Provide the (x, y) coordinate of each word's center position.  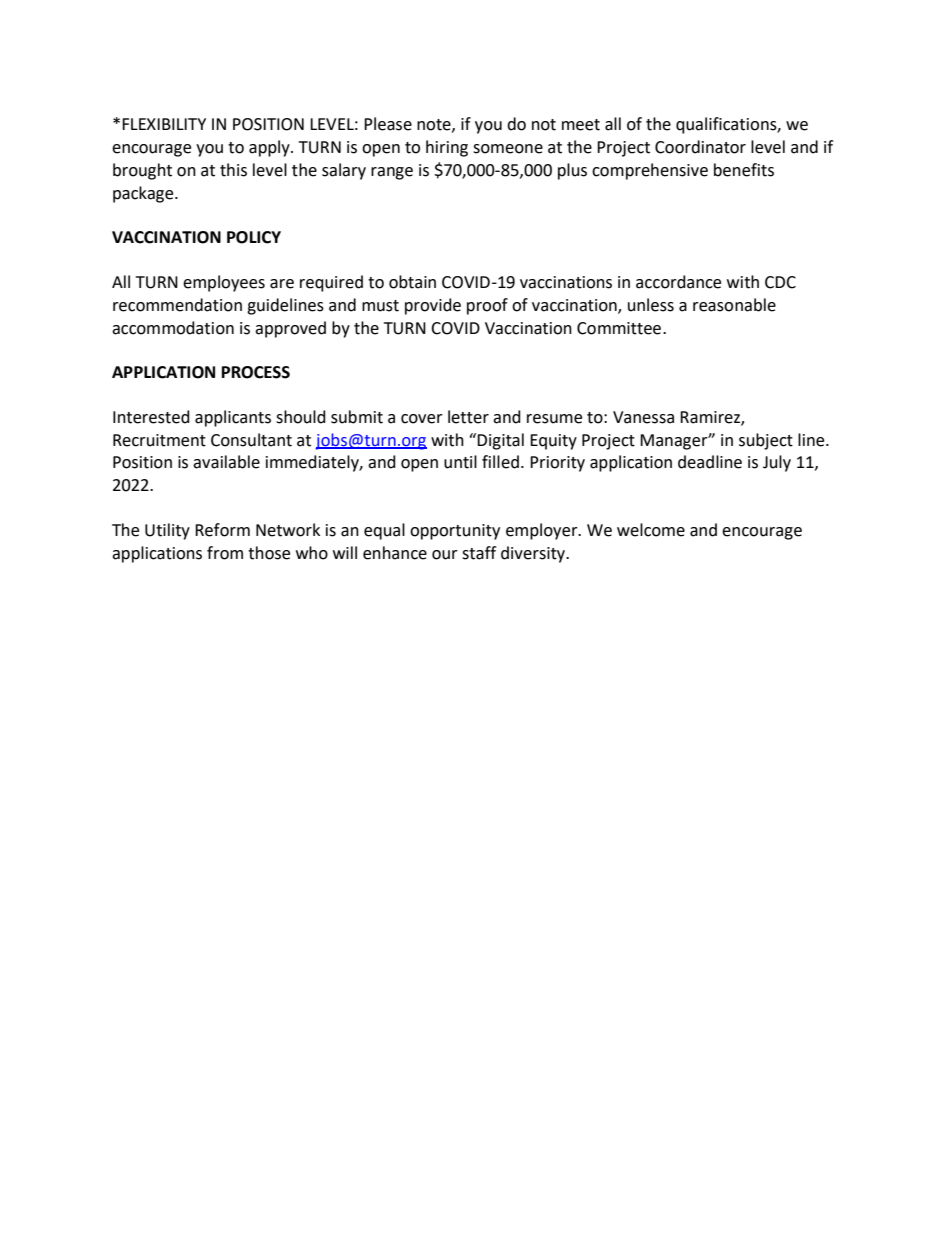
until (460, 462)
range (392, 173)
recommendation (177, 305)
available (226, 462)
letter (468, 417)
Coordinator (700, 147)
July (777, 463)
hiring (447, 148)
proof (487, 306)
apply (270, 148)
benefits (744, 170)
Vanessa (643, 417)
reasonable (734, 305)
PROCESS (256, 372)
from (225, 553)
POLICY (254, 237)
